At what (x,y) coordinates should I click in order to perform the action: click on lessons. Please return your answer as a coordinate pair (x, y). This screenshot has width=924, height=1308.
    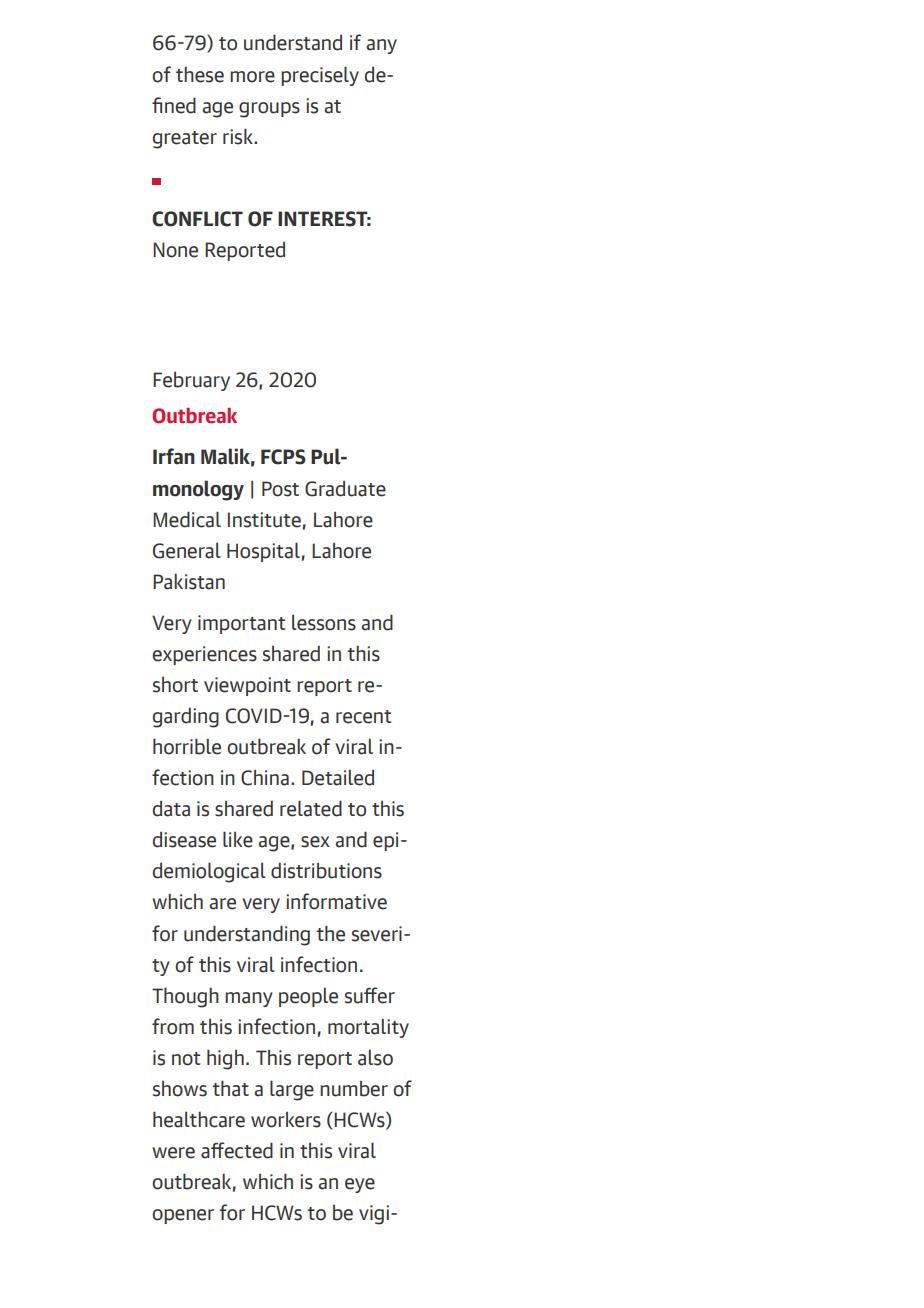
    Looking at the image, I should click on (324, 622).
